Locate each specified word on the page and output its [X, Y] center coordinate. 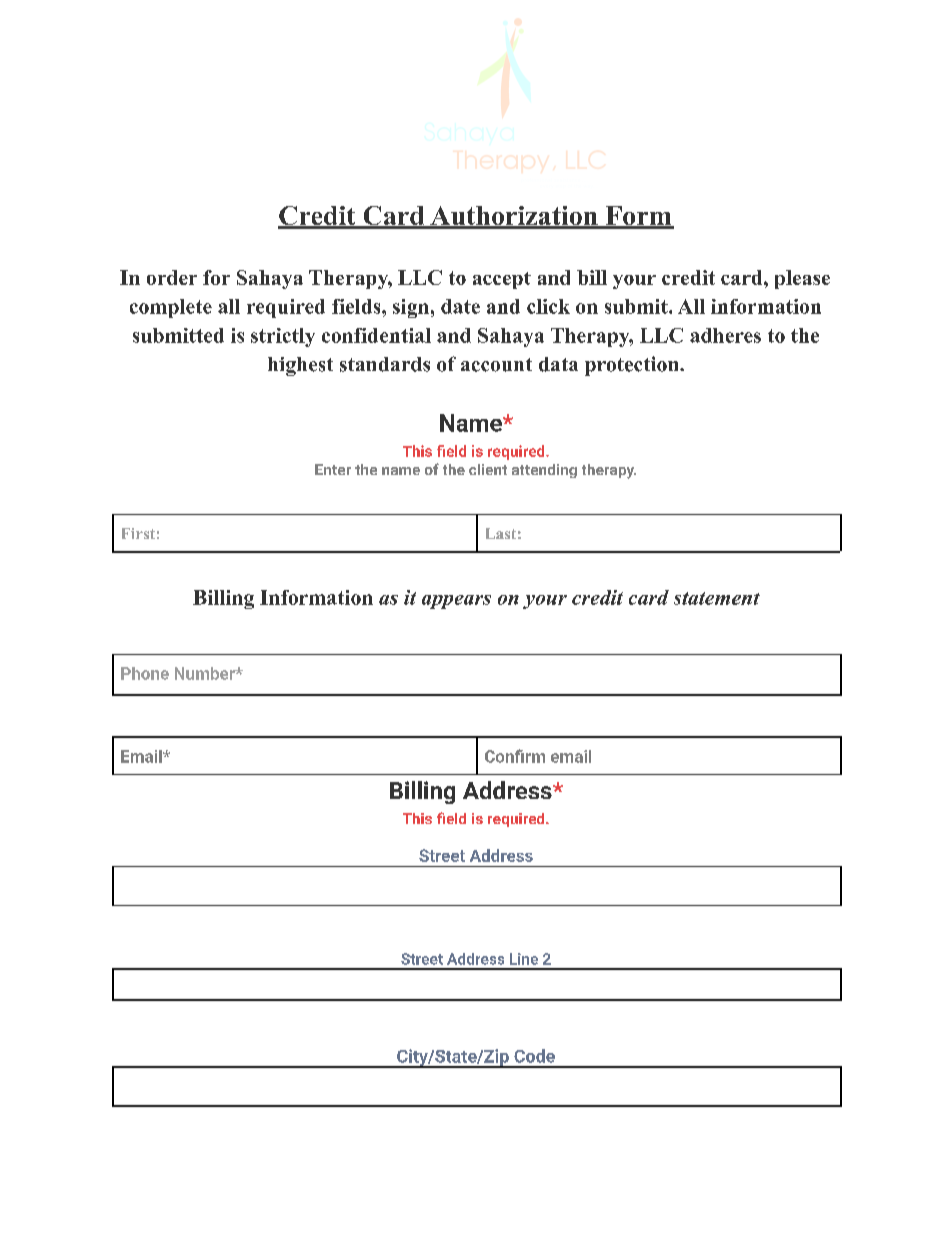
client [488, 469]
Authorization [514, 217]
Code [534, 1056]
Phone [145, 673]
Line [524, 959]
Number [206, 673]
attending [544, 471]
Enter [333, 469]
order [172, 277]
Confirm [515, 756]
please [802, 279]
